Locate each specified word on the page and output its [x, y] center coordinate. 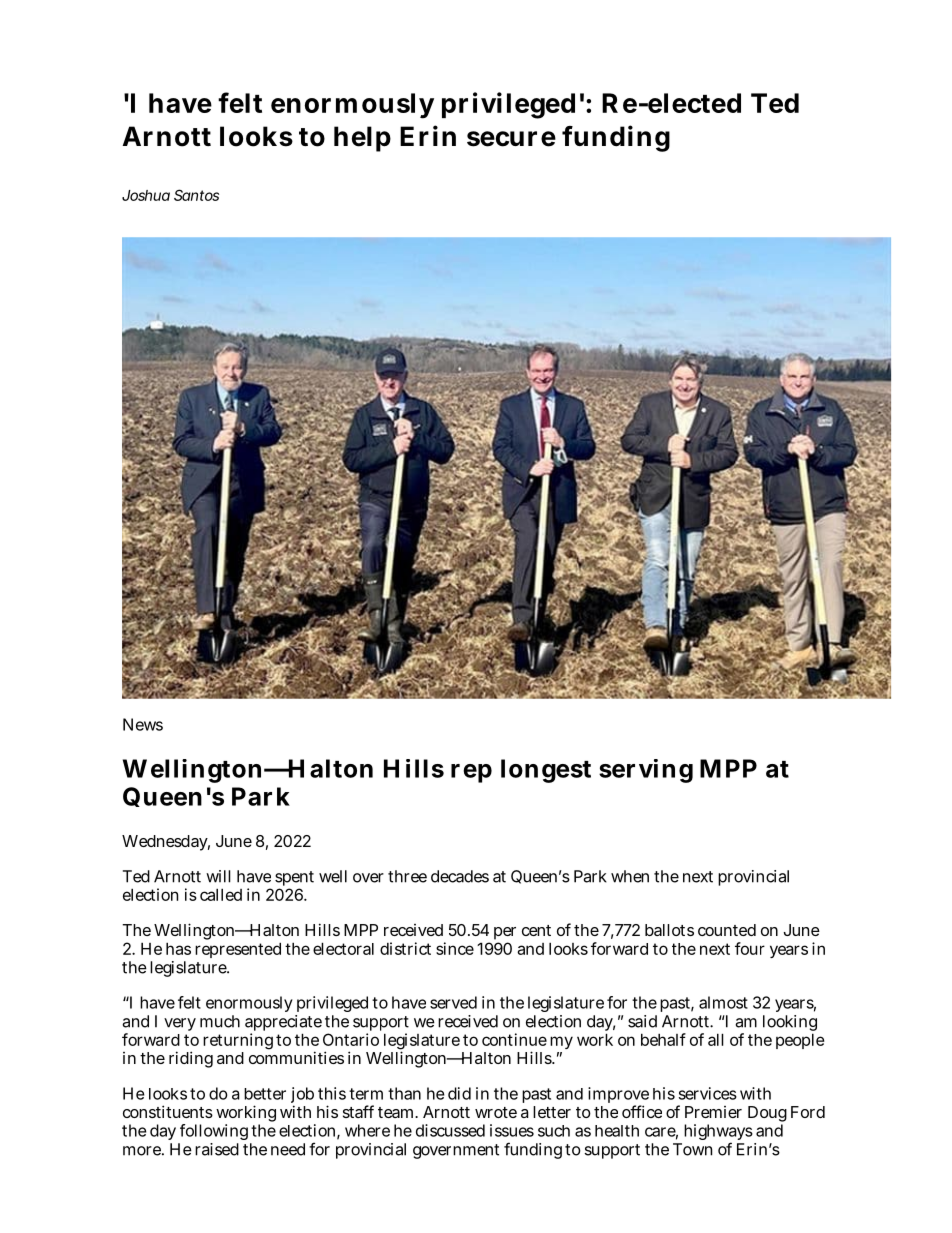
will [218, 876]
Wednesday [165, 843]
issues [512, 1130]
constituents [168, 1111]
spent [294, 878]
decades [460, 876]
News [143, 724]
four [750, 948]
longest [546, 771]
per [505, 933]
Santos [196, 195]
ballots [669, 930]
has [178, 948]
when [630, 876]
